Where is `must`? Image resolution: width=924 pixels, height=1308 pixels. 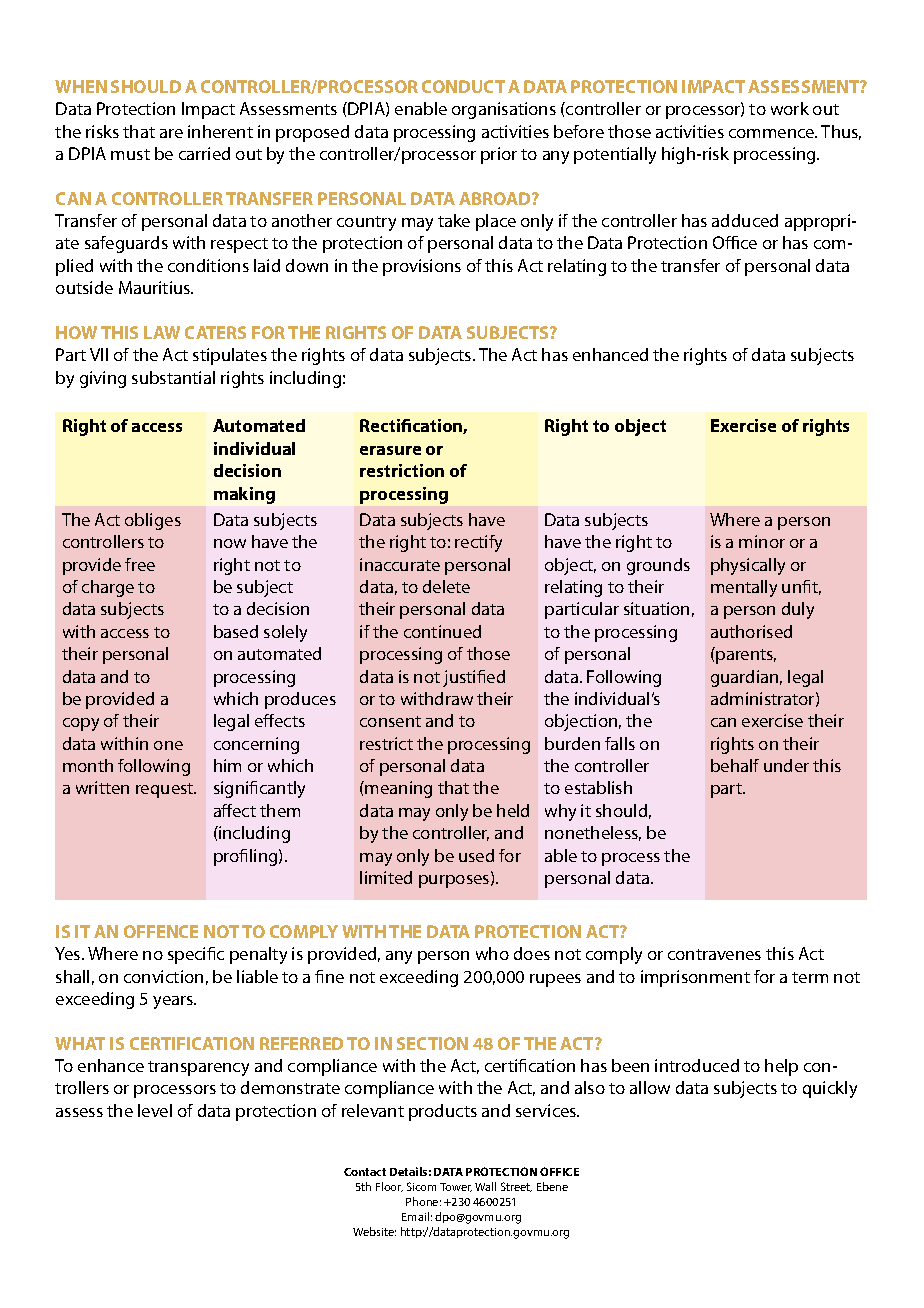
must is located at coordinates (130, 154).
